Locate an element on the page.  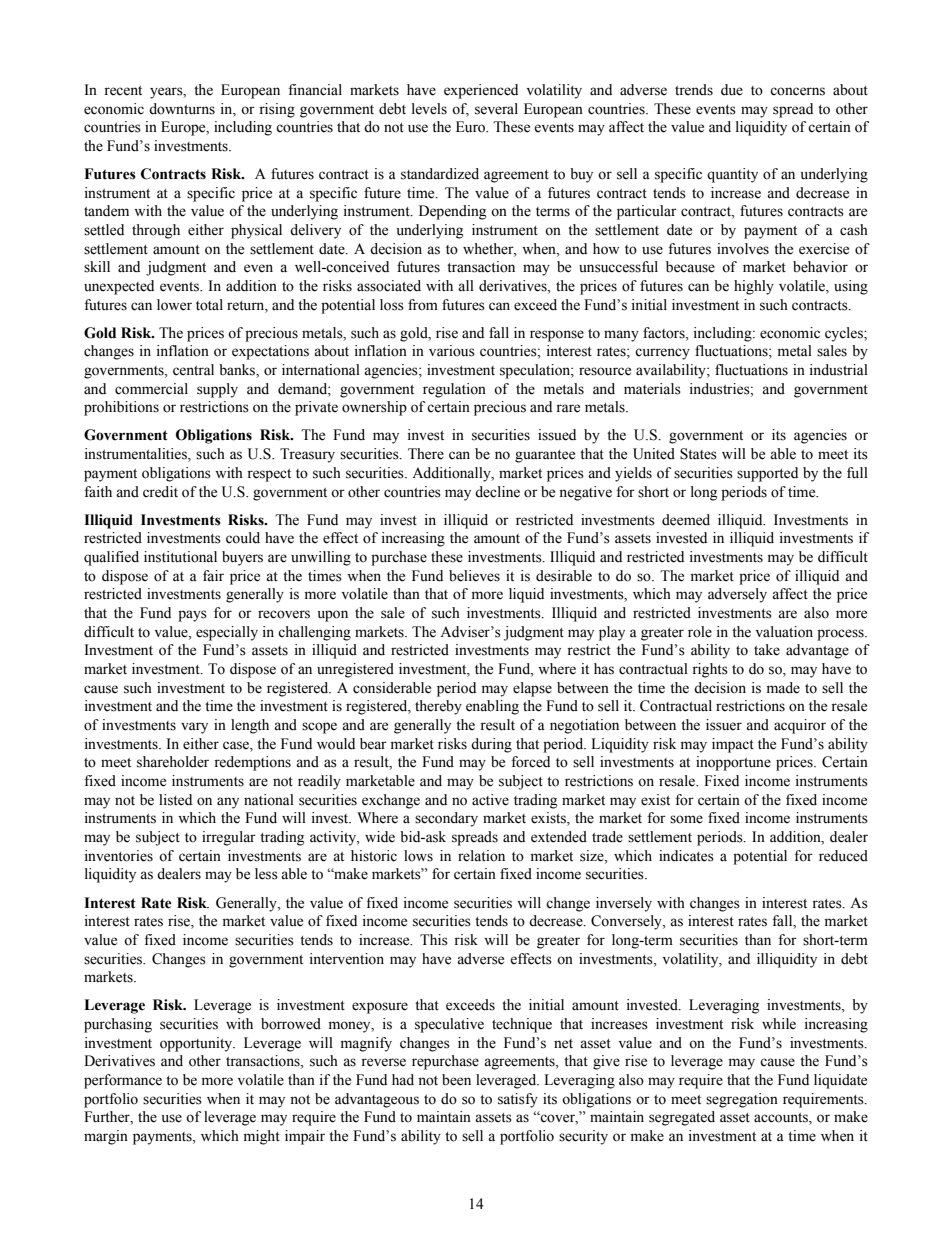
pays is located at coordinates (192, 616).
